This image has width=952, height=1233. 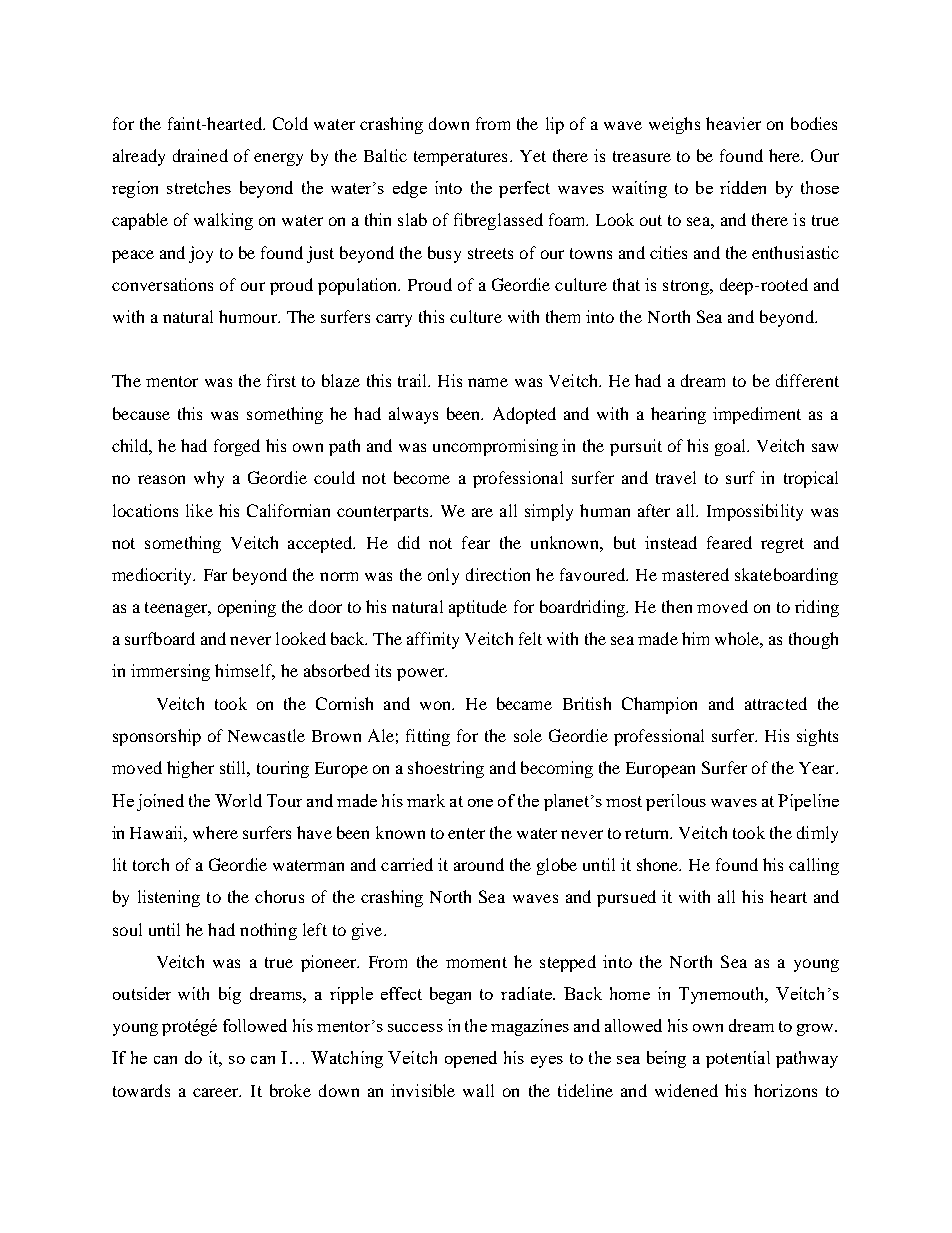 What do you see at coordinates (786, 576) in the image?
I see `skateboarding` at bounding box center [786, 576].
